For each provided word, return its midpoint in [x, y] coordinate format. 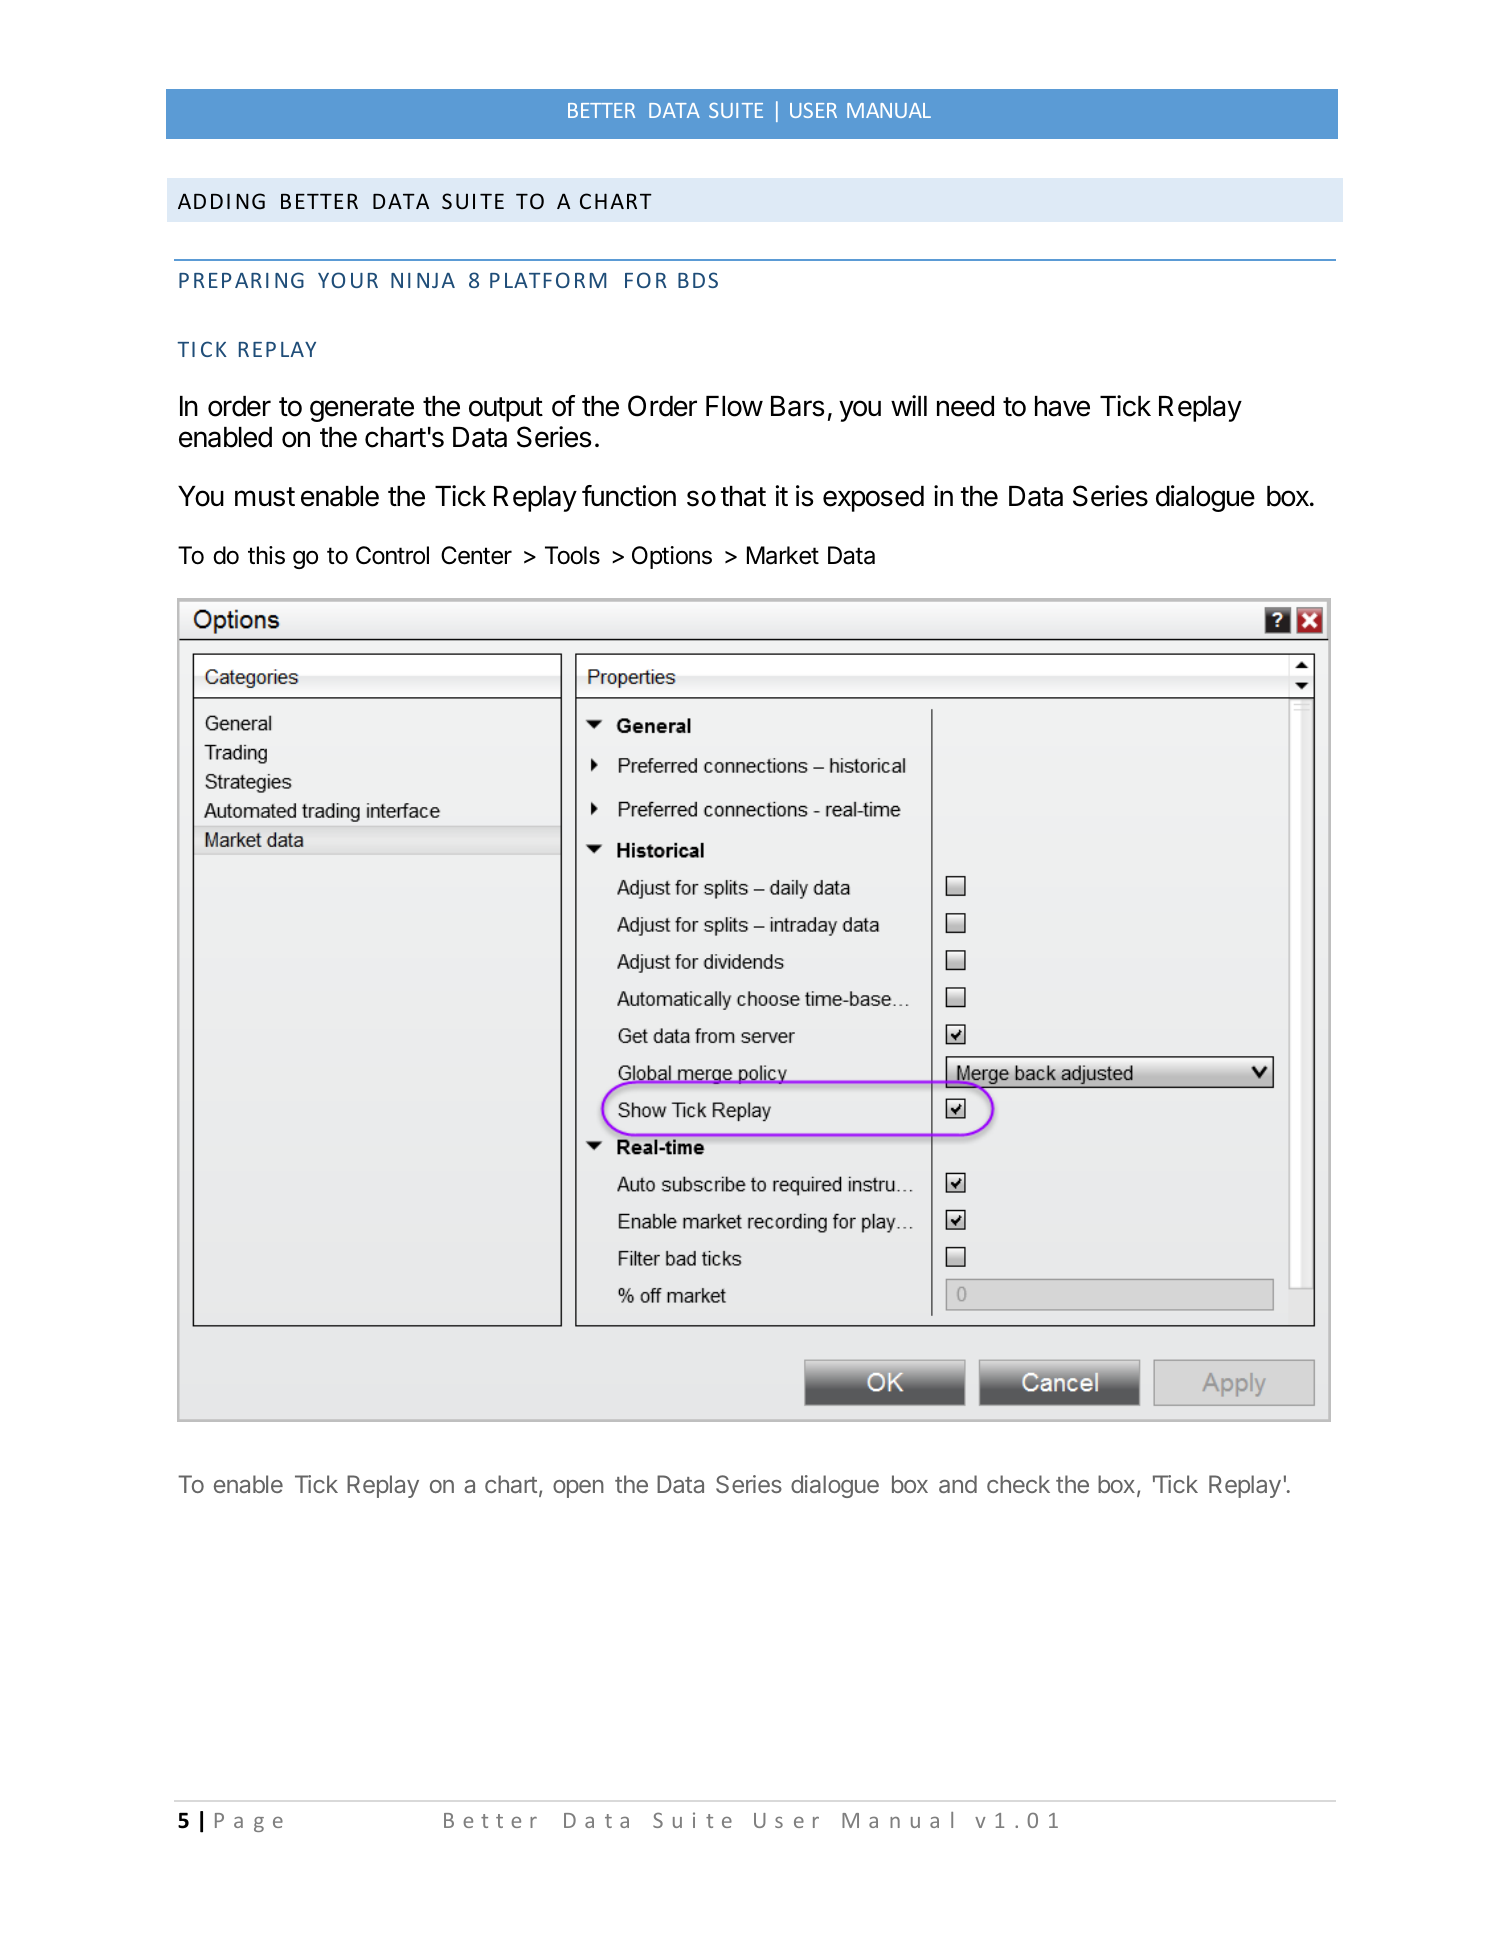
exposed [873, 499]
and [958, 1484]
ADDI [204, 201]
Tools [572, 555]
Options [672, 557]
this [266, 555]
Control [392, 555]
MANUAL [889, 110]
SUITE [736, 110]
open [578, 1489]
